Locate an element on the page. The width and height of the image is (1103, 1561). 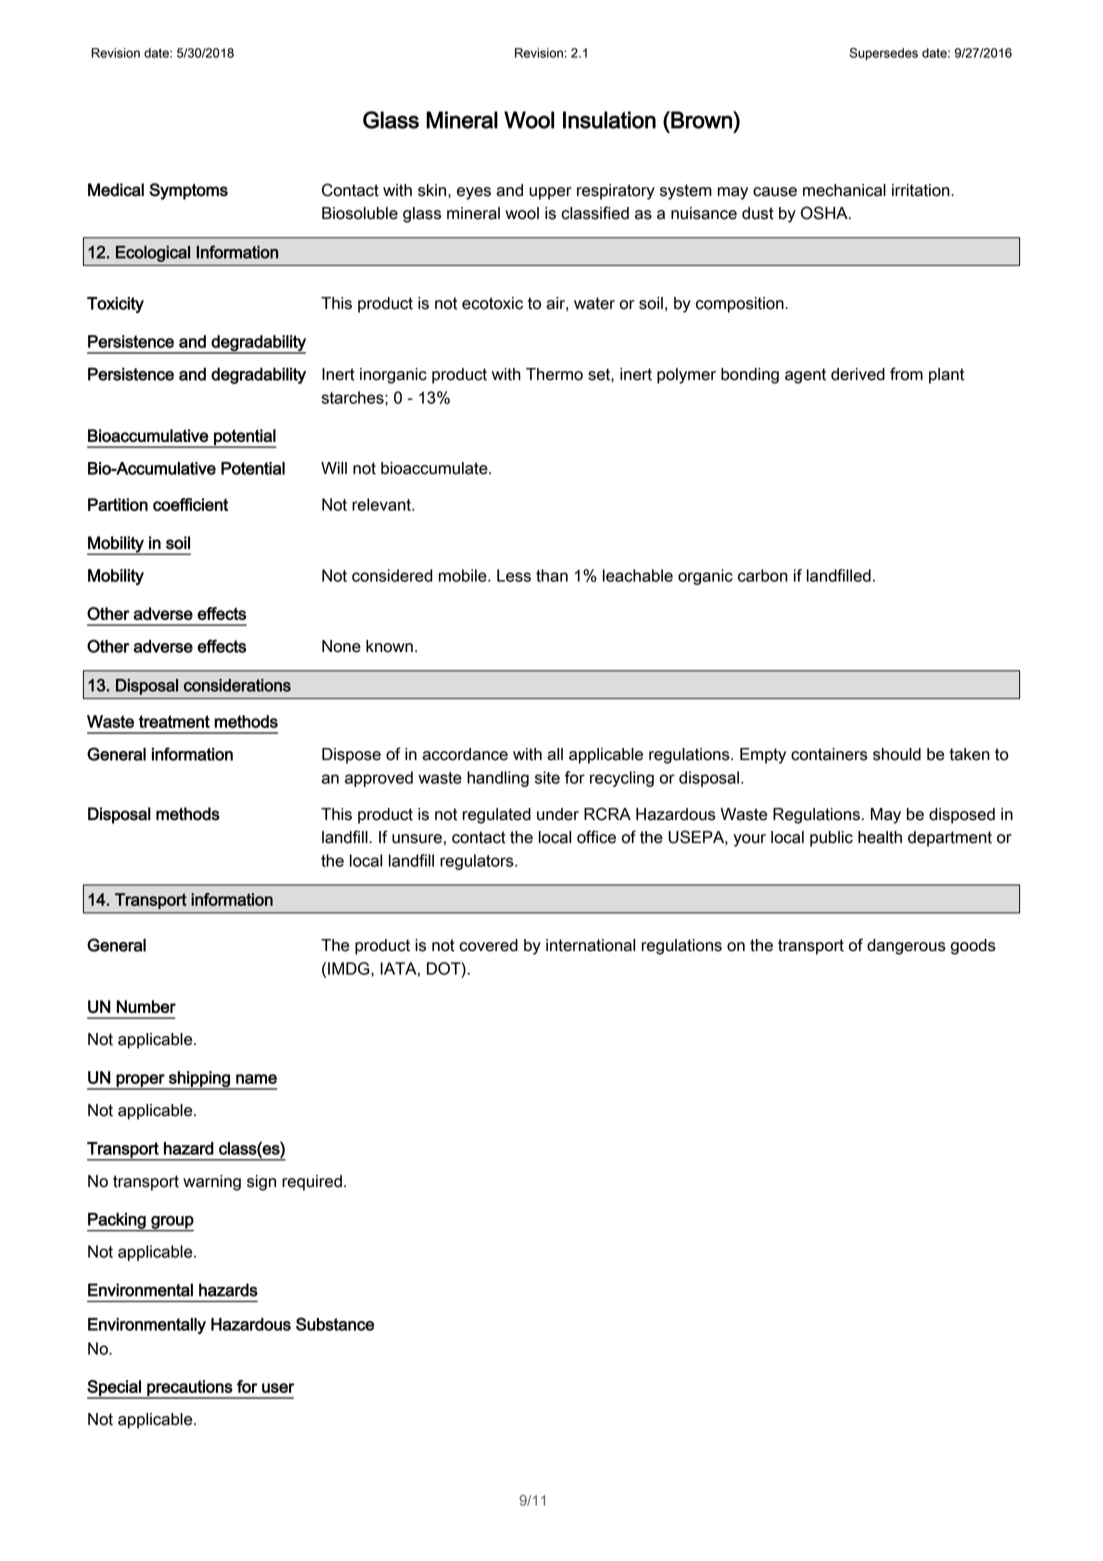
site is located at coordinates (547, 777).
